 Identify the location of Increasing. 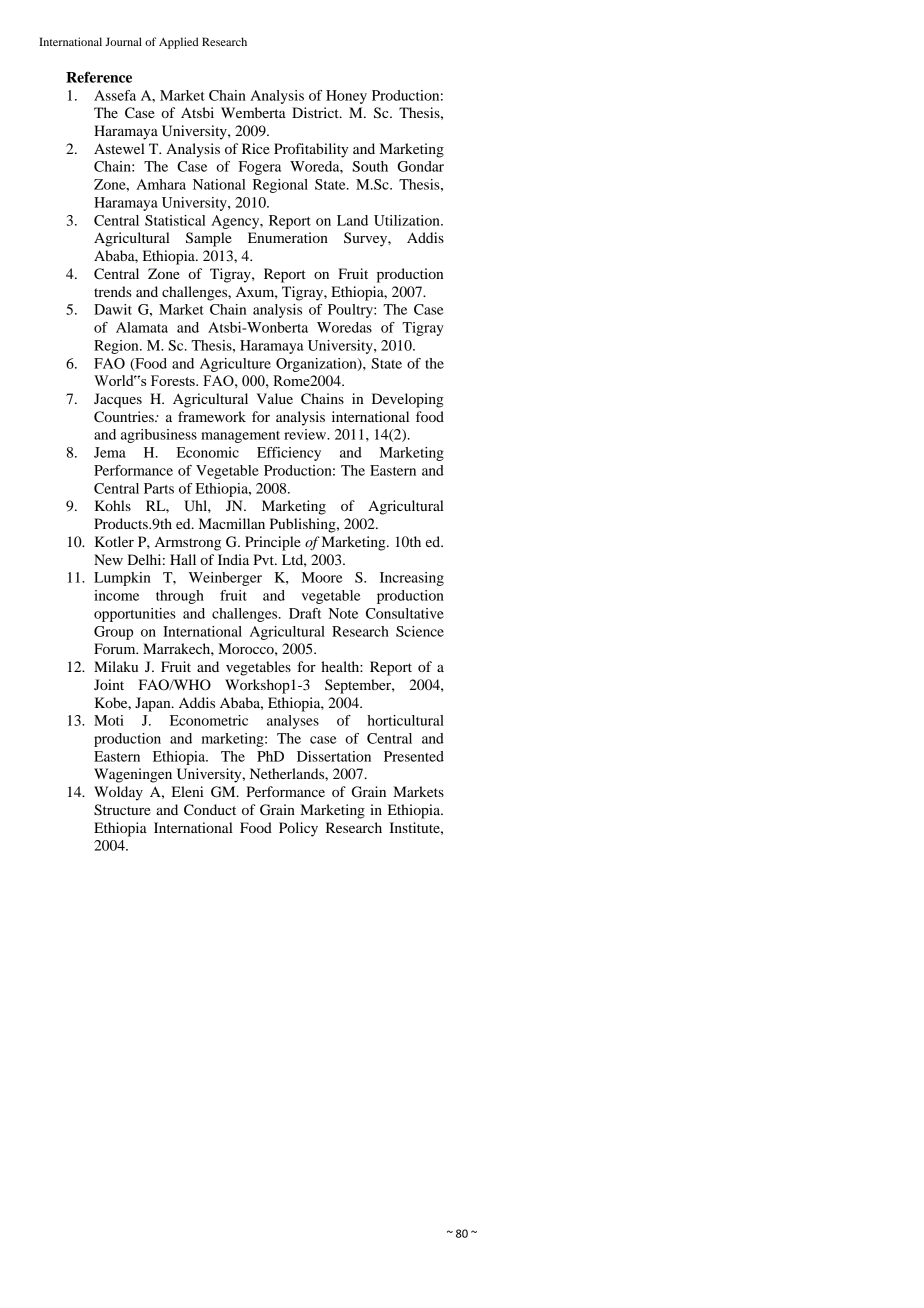
(412, 579).
